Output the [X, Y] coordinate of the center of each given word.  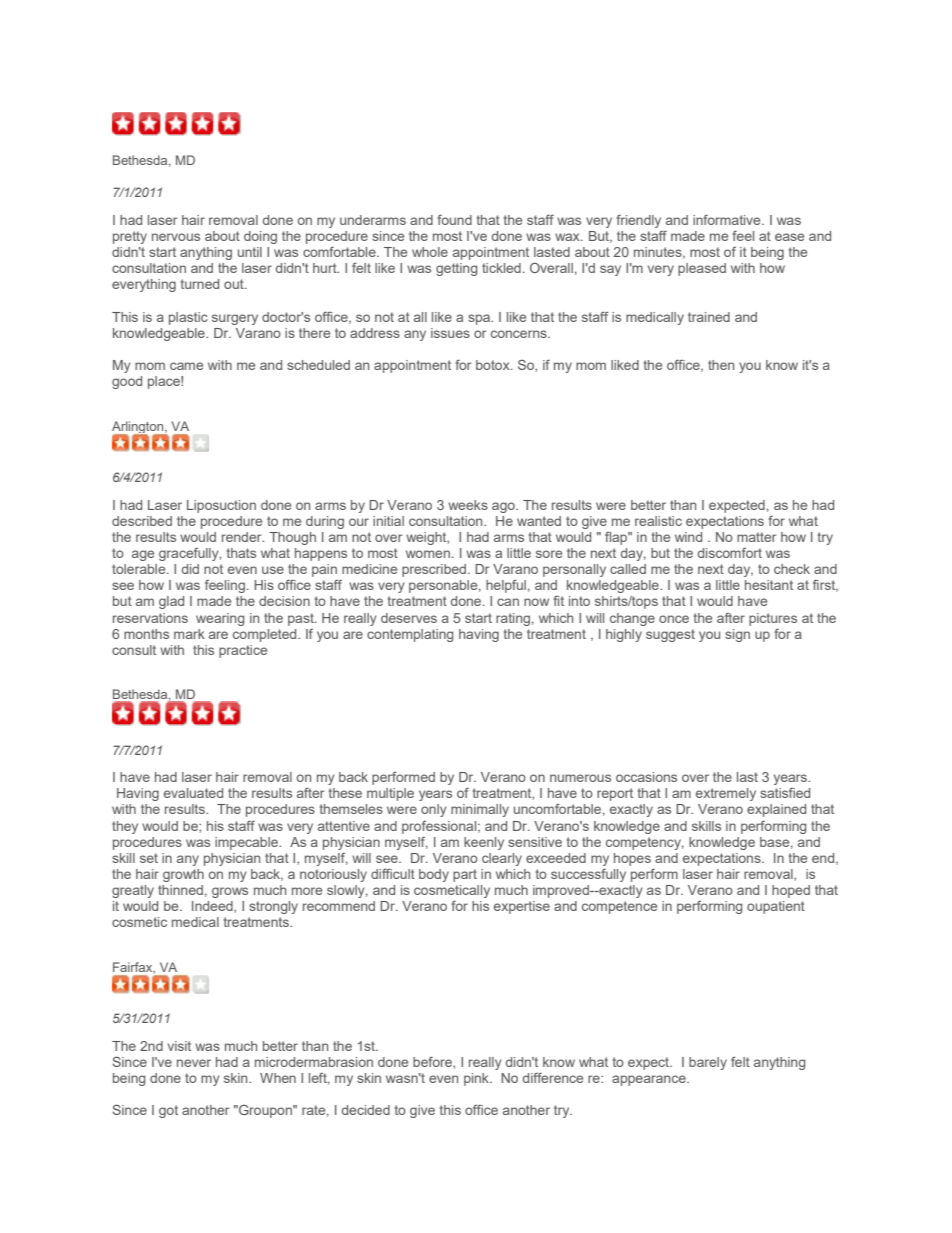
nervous [176, 237]
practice [243, 651]
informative [728, 219]
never [194, 1063]
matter [757, 537]
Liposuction [221, 506]
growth [183, 875]
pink [477, 1079]
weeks [468, 505]
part [465, 875]
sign [737, 635]
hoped [791, 891]
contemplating [410, 635]
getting [456, 269]
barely [708, 1063]
